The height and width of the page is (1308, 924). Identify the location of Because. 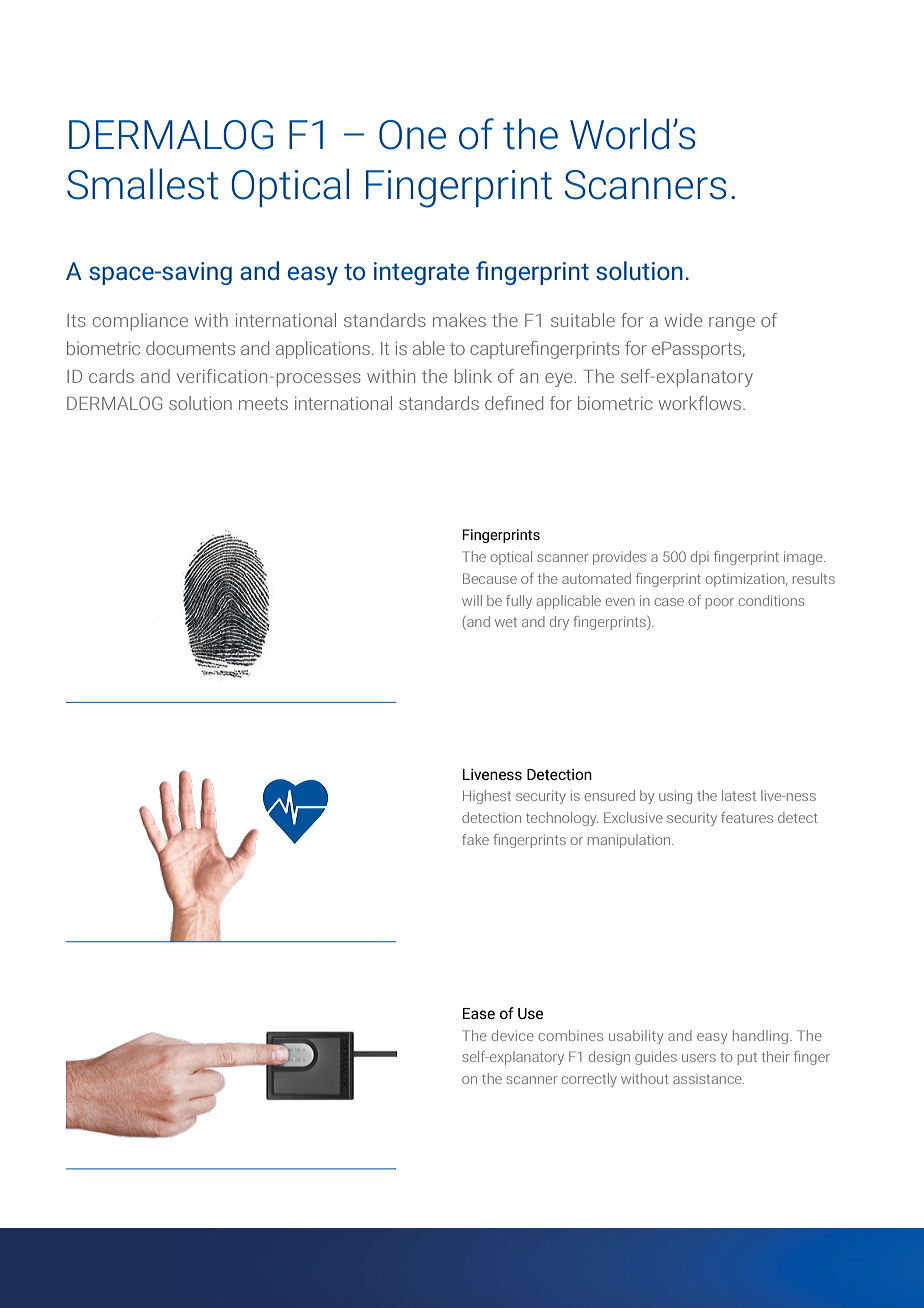
(490, 578).
